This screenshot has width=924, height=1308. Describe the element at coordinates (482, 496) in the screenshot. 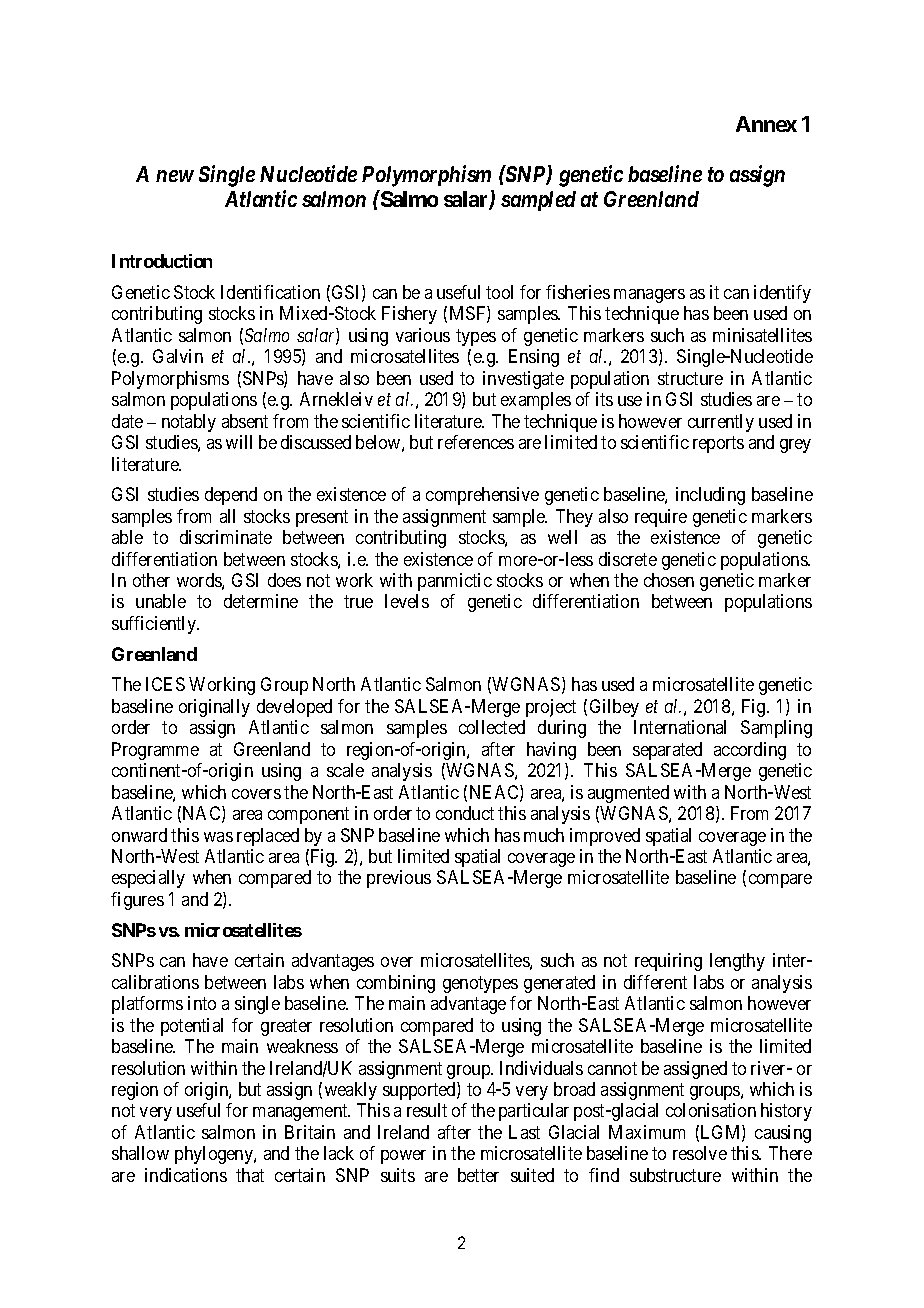

I see `comprehensive` at that location.
